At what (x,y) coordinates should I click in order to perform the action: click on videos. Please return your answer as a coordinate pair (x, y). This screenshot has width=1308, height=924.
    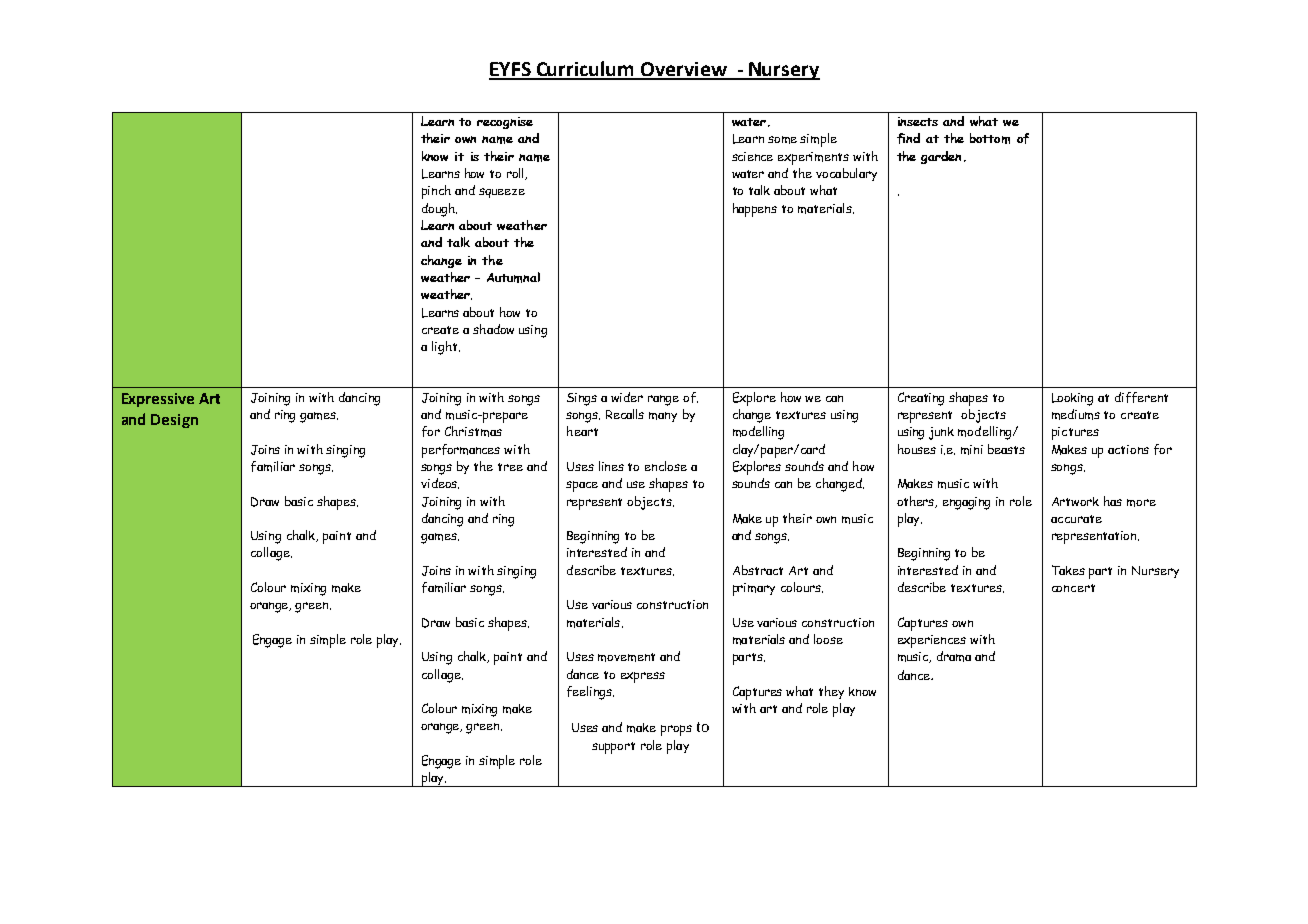
    Looking at the image, I should click on (440, 483).
